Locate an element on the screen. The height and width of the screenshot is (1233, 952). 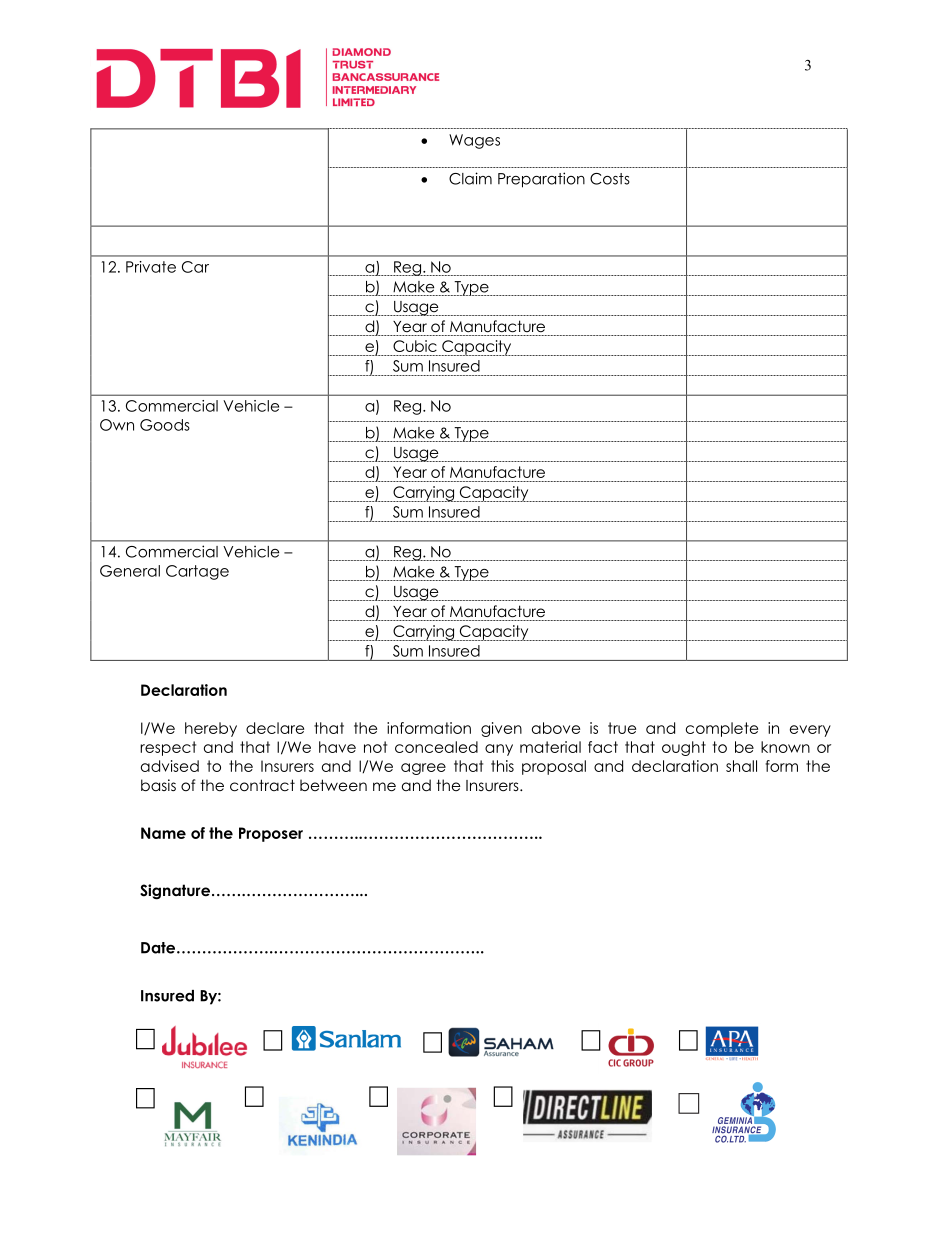
Costs is located at coordinates (610, 179).
